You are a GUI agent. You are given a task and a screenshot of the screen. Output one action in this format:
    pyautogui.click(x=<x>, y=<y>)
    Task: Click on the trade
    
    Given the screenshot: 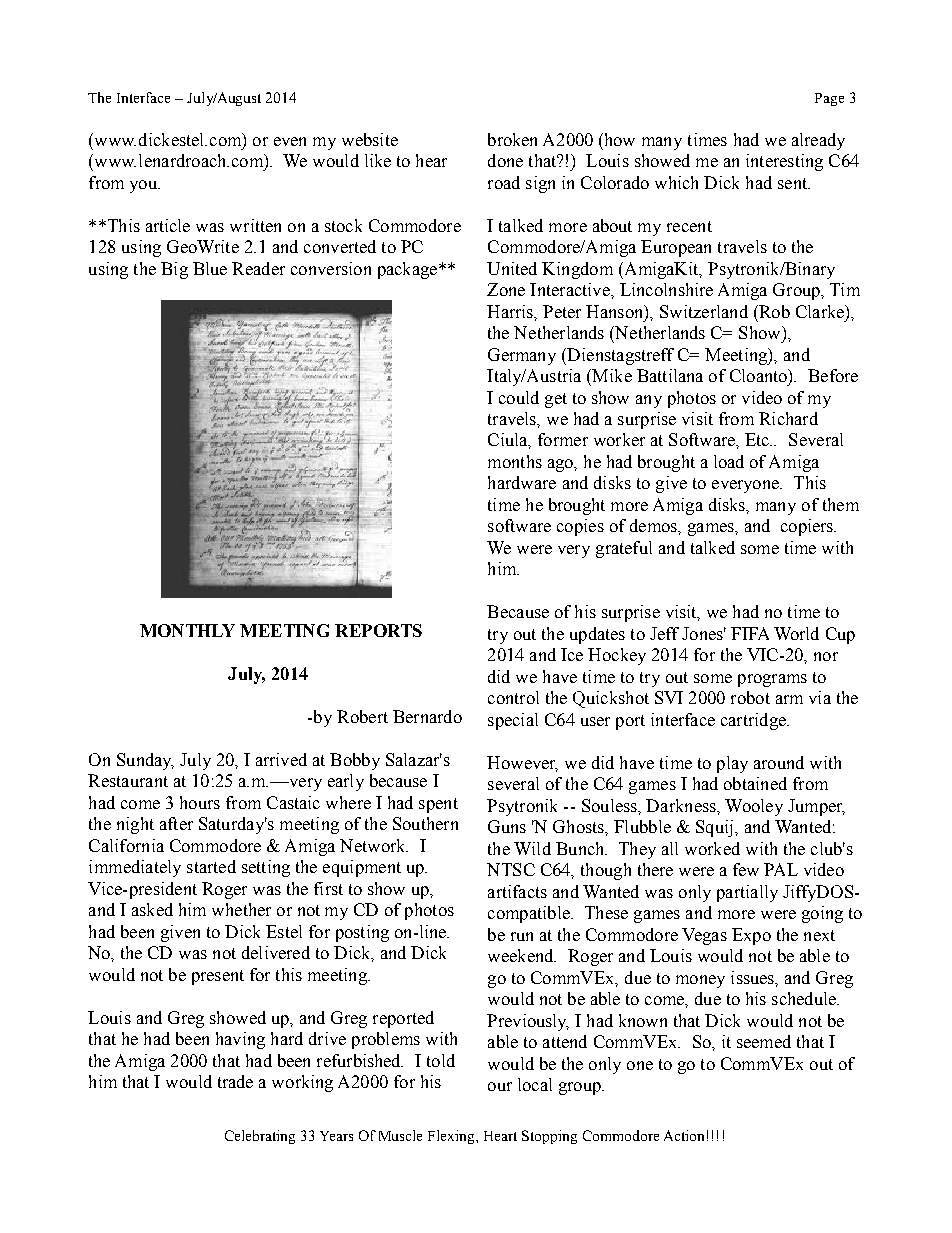 What is the action you would take?
    pyautogui.click(x=235, y=1081)
